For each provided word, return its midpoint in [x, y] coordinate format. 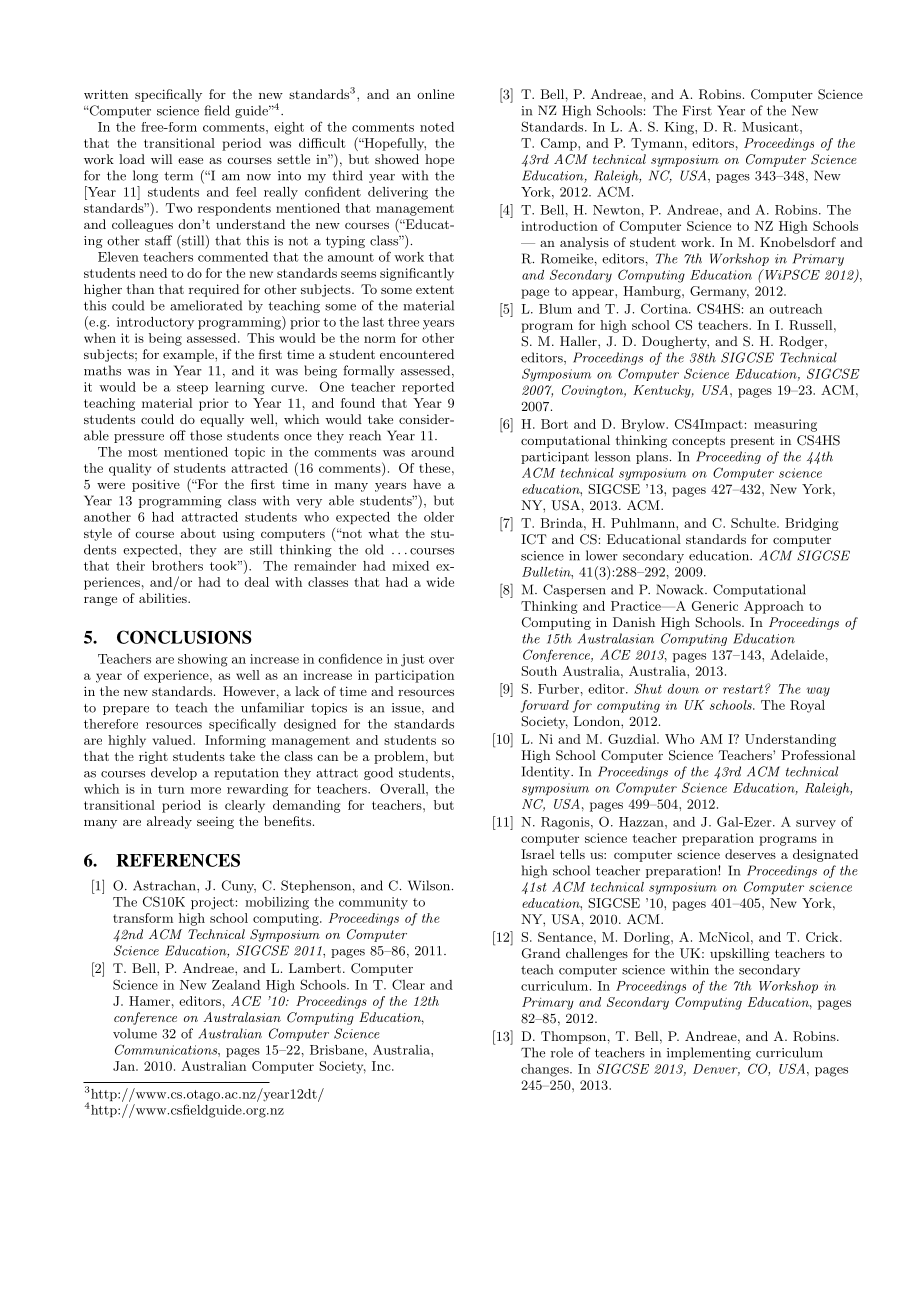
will [161, 159]
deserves [750, 854]
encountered [417, 354]
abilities [164, 598]
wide [440, 582]
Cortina [665, 308]
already [169, 822]
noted [437, 127]
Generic [715, 606]
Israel [537, 854]
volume [135, 1033]
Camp [560, 144]
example [189, 355]
